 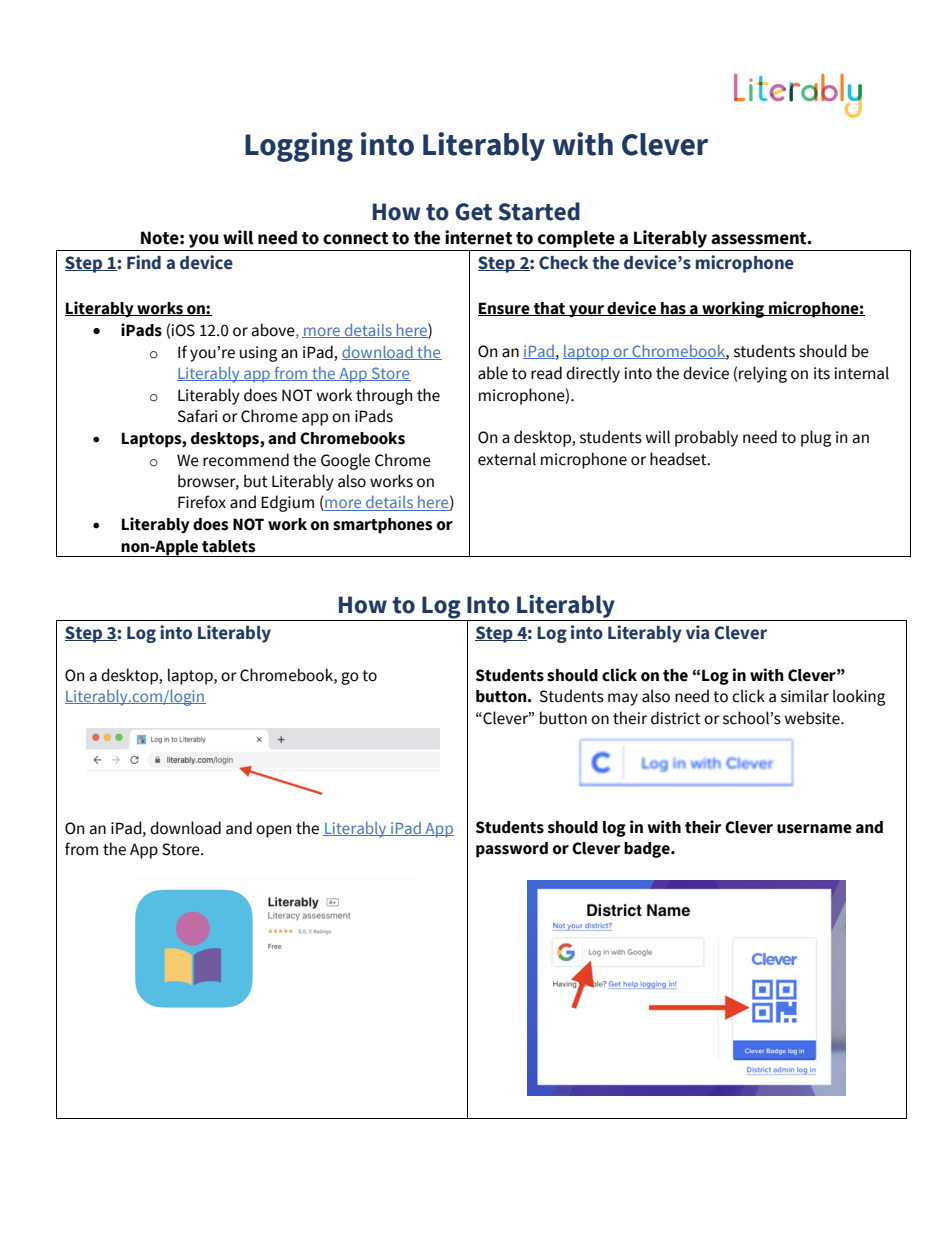 What do you see at coordinates (197, 416) in the page?
I see `Safari` at bounding box center [197, 416].
